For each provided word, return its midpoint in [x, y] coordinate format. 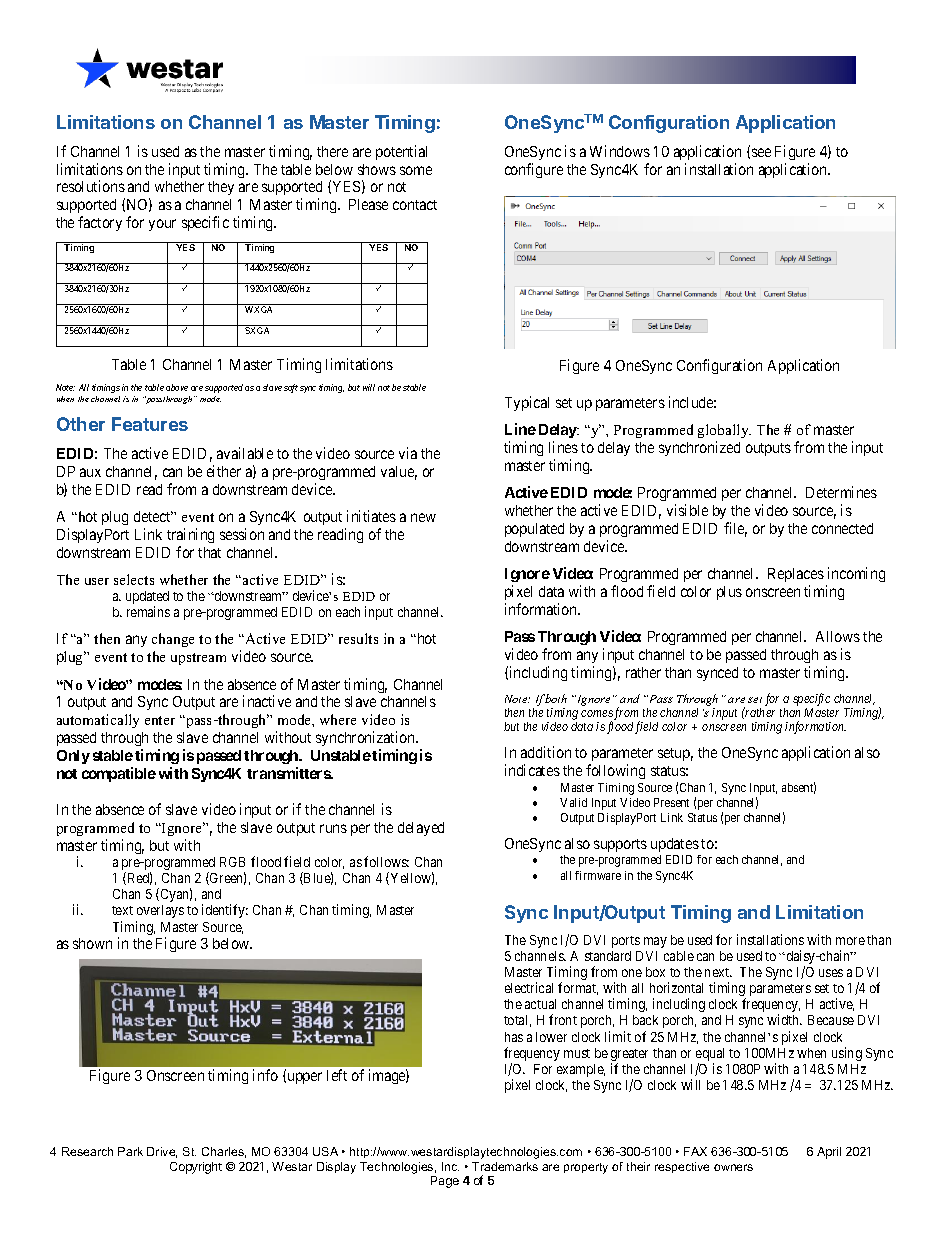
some [416, 170]
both [556, 698]
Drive [162, 1152]
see [761, 152]
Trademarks [505, 1166]
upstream [198, 659]
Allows [838, 636]
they [221, 188]
